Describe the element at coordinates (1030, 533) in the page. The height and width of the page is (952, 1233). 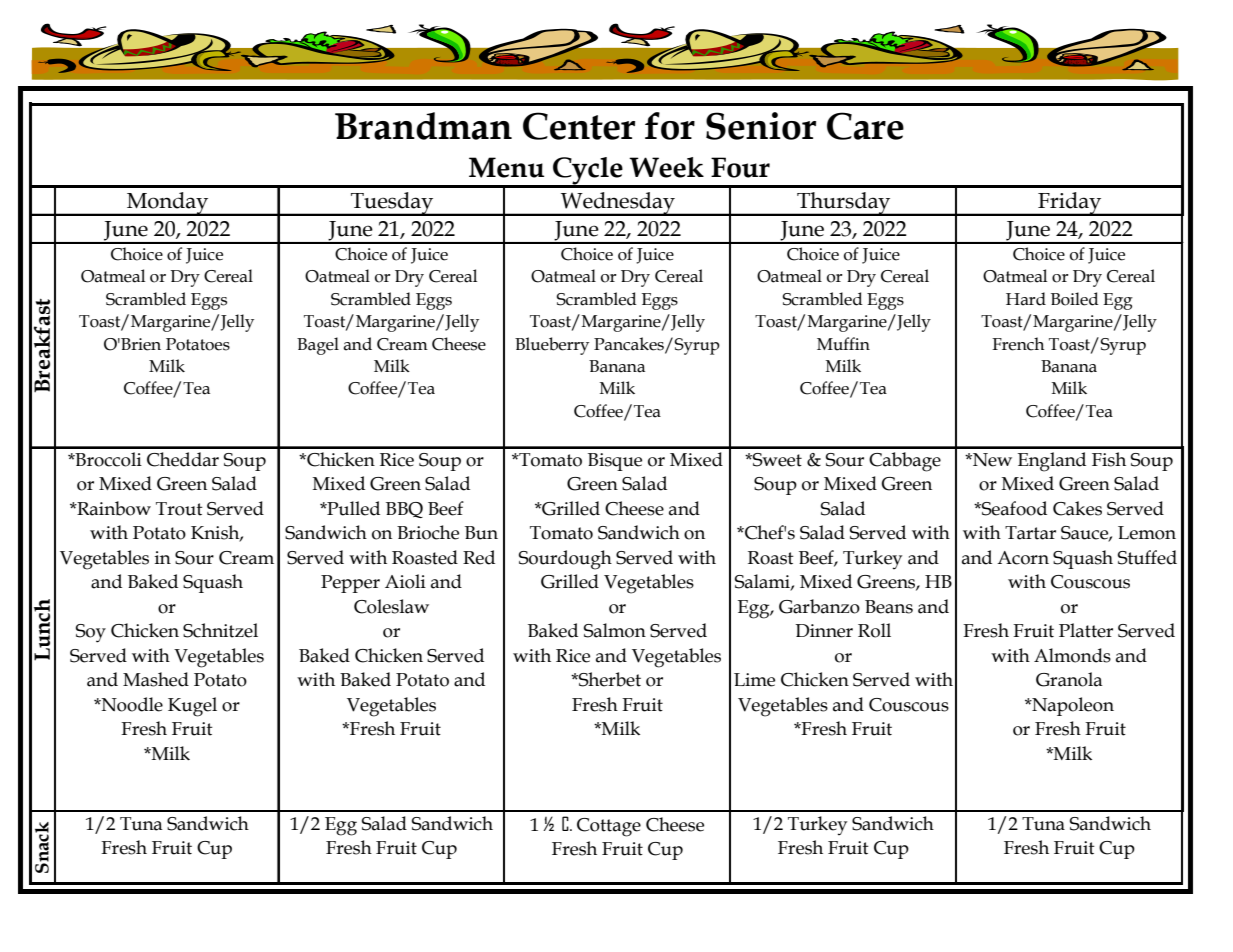
I see `Tartar` at that location.
